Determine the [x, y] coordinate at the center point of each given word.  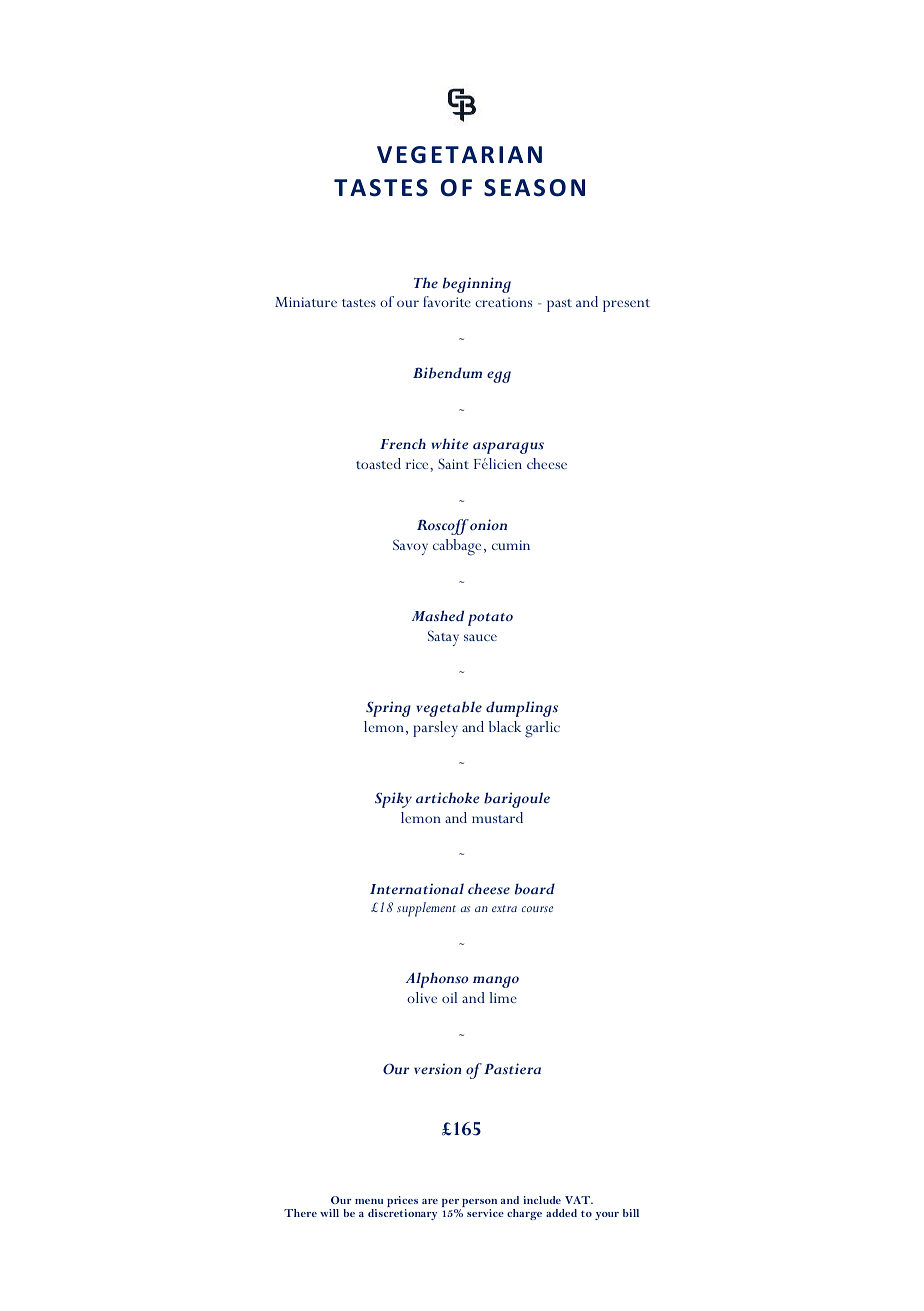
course [537, 909]
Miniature [306, 302]
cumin [511, 545]
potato [490, 619]
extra [504, 908]
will [329, 1213]
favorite [447, 301]
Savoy [410, 547]
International [417, 889]
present [626, 305]
